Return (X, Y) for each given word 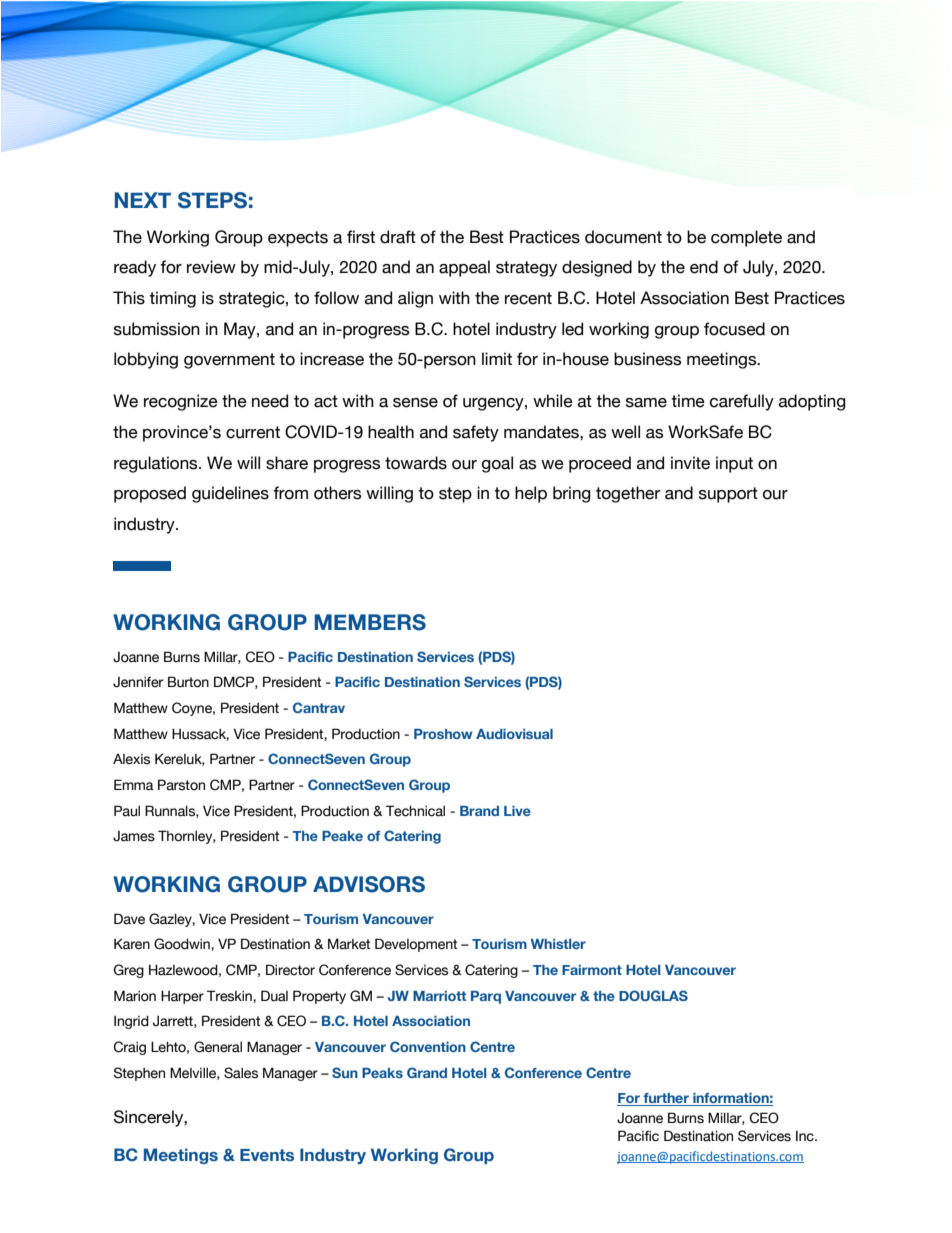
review (211, 267)
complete (746, 238)
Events (267, 1155)
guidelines (230, 494)
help (531, 494)
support (728, 495)
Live (517, 811)
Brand (479, 811)
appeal (464, 268)
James (134, 836)
